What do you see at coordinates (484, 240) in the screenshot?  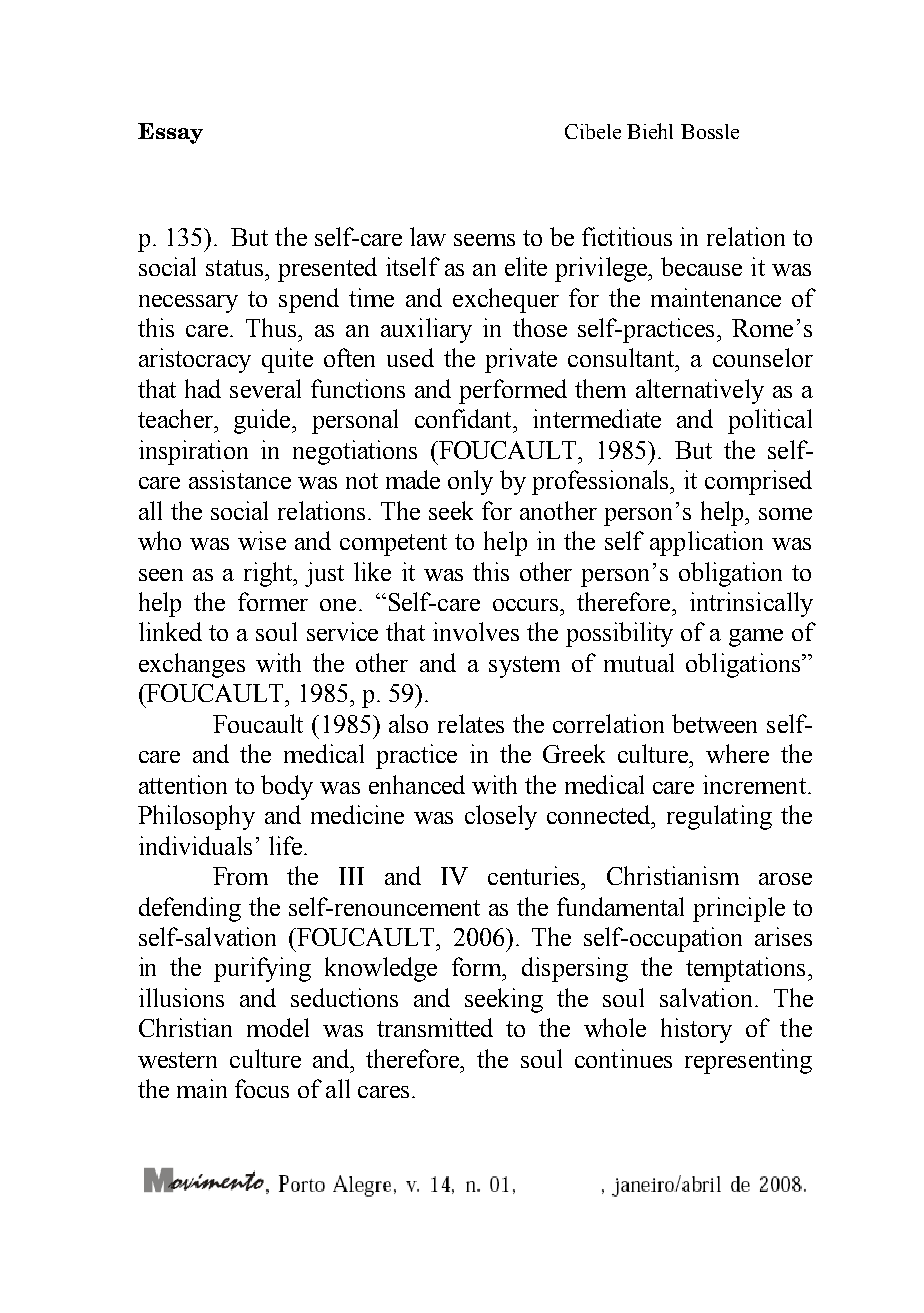 I see `seems` at bounding box center [484, 240].
